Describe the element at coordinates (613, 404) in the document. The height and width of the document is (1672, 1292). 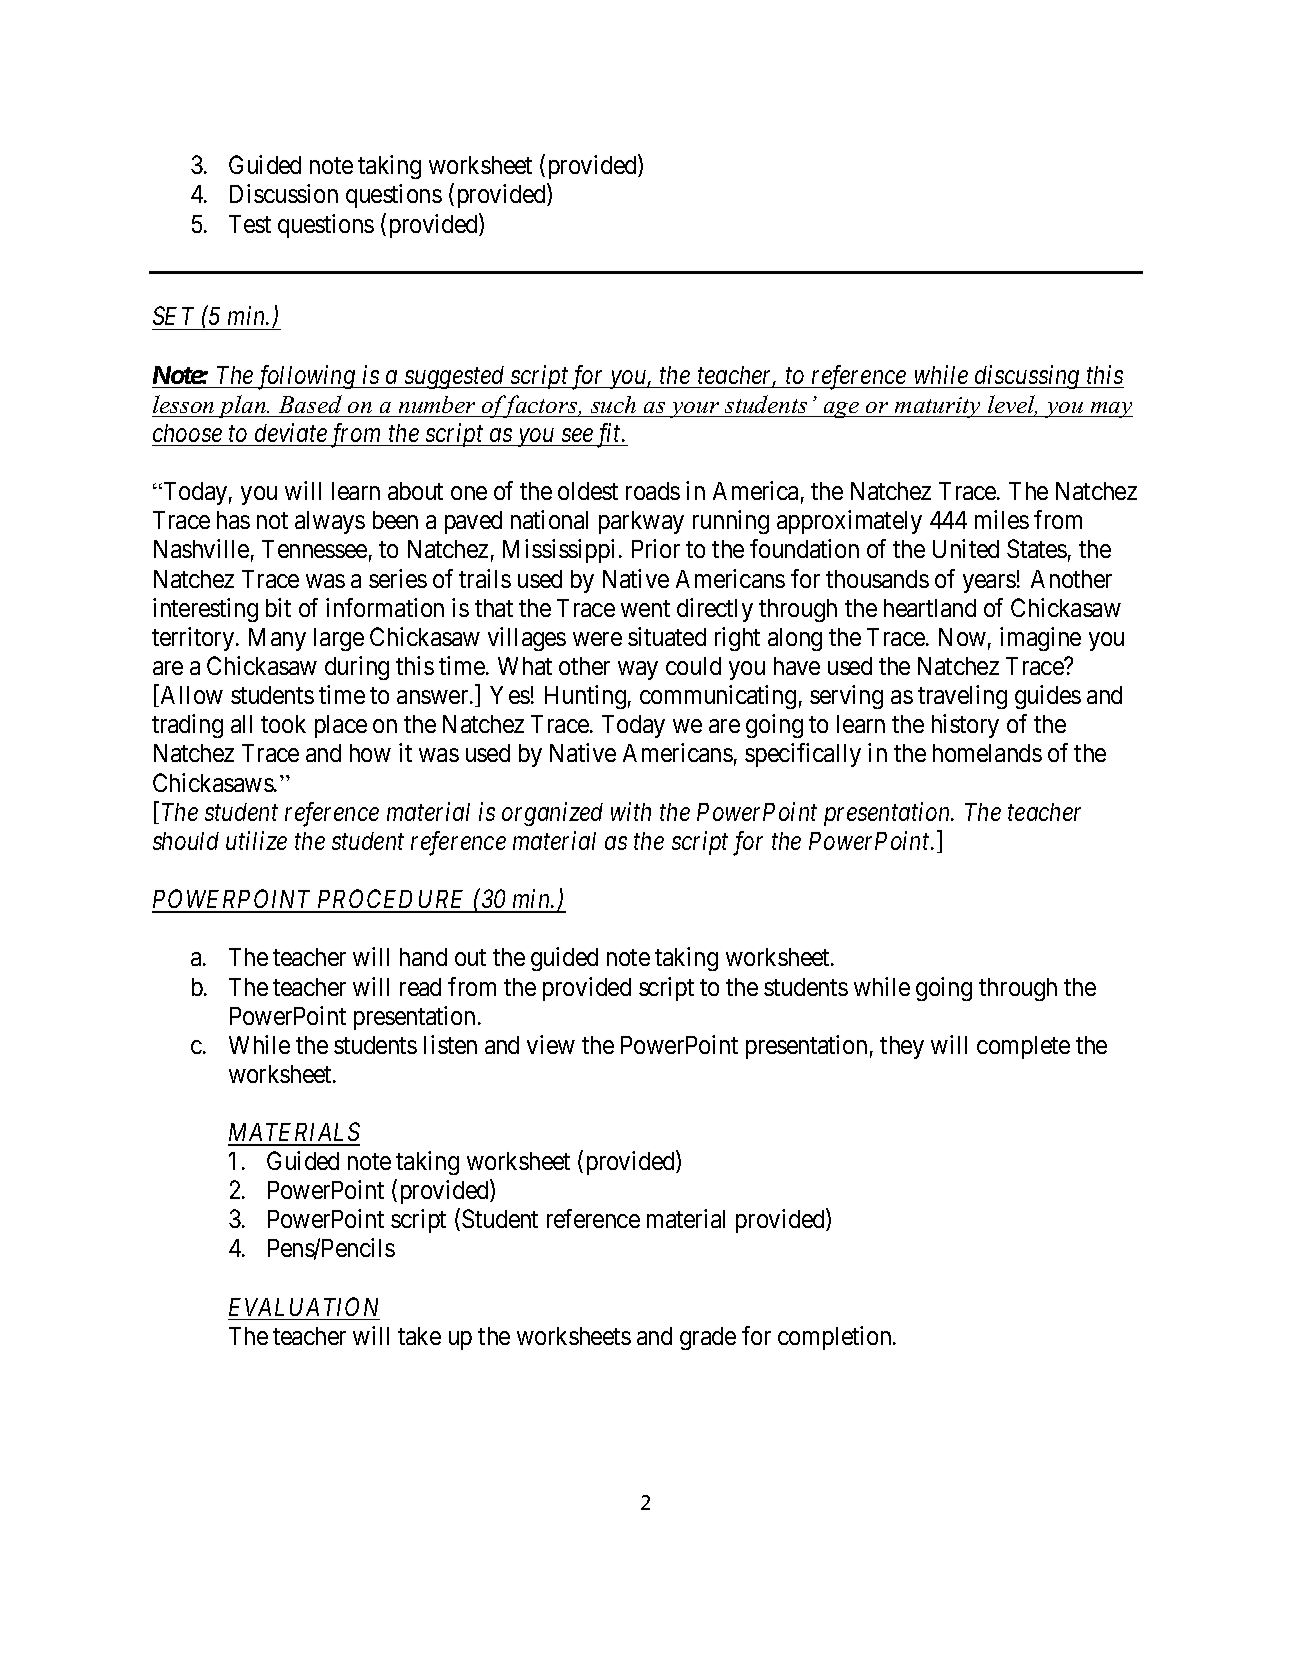
I see `such` at that location.
